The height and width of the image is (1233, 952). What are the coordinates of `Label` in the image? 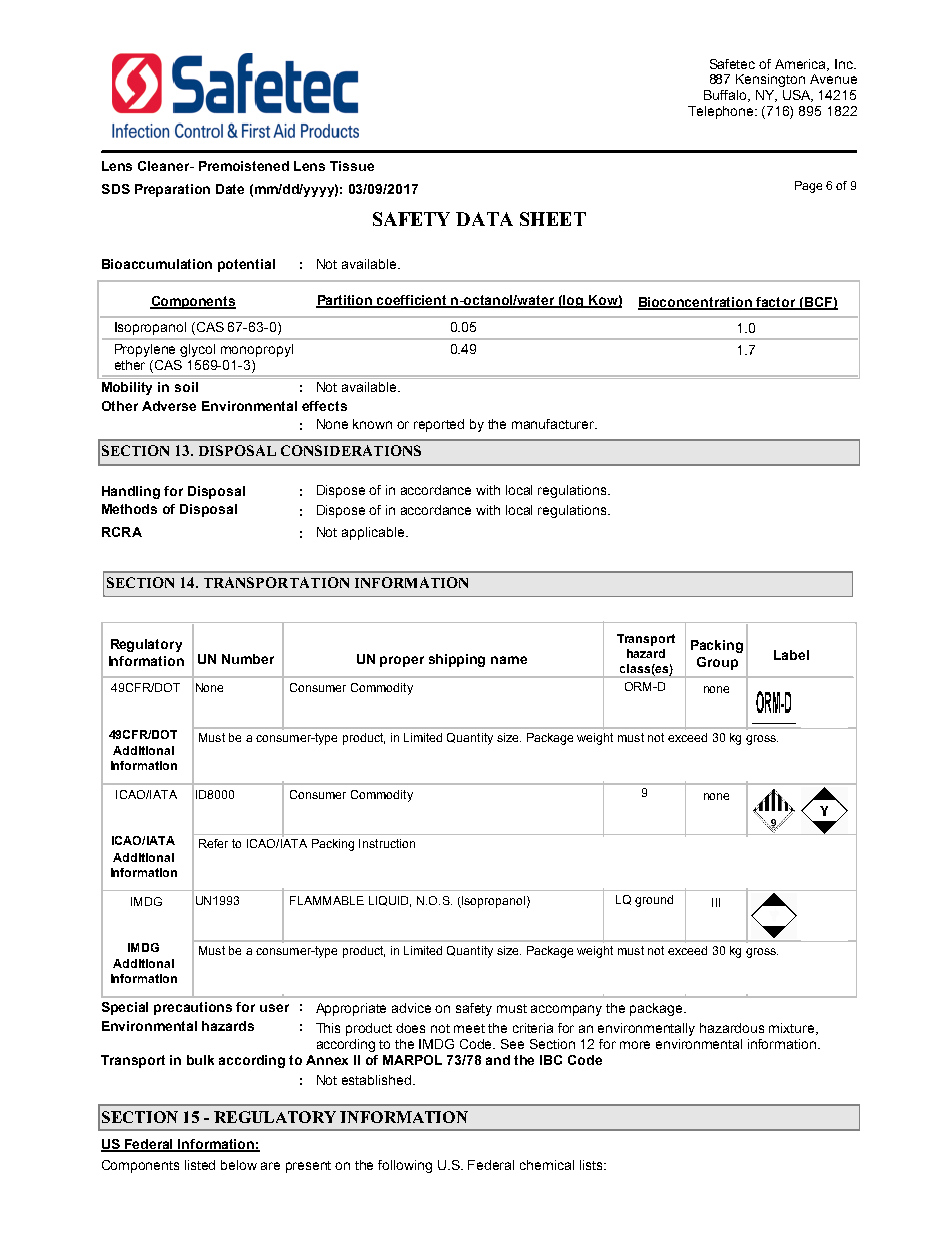 It's located at (791, 655).
